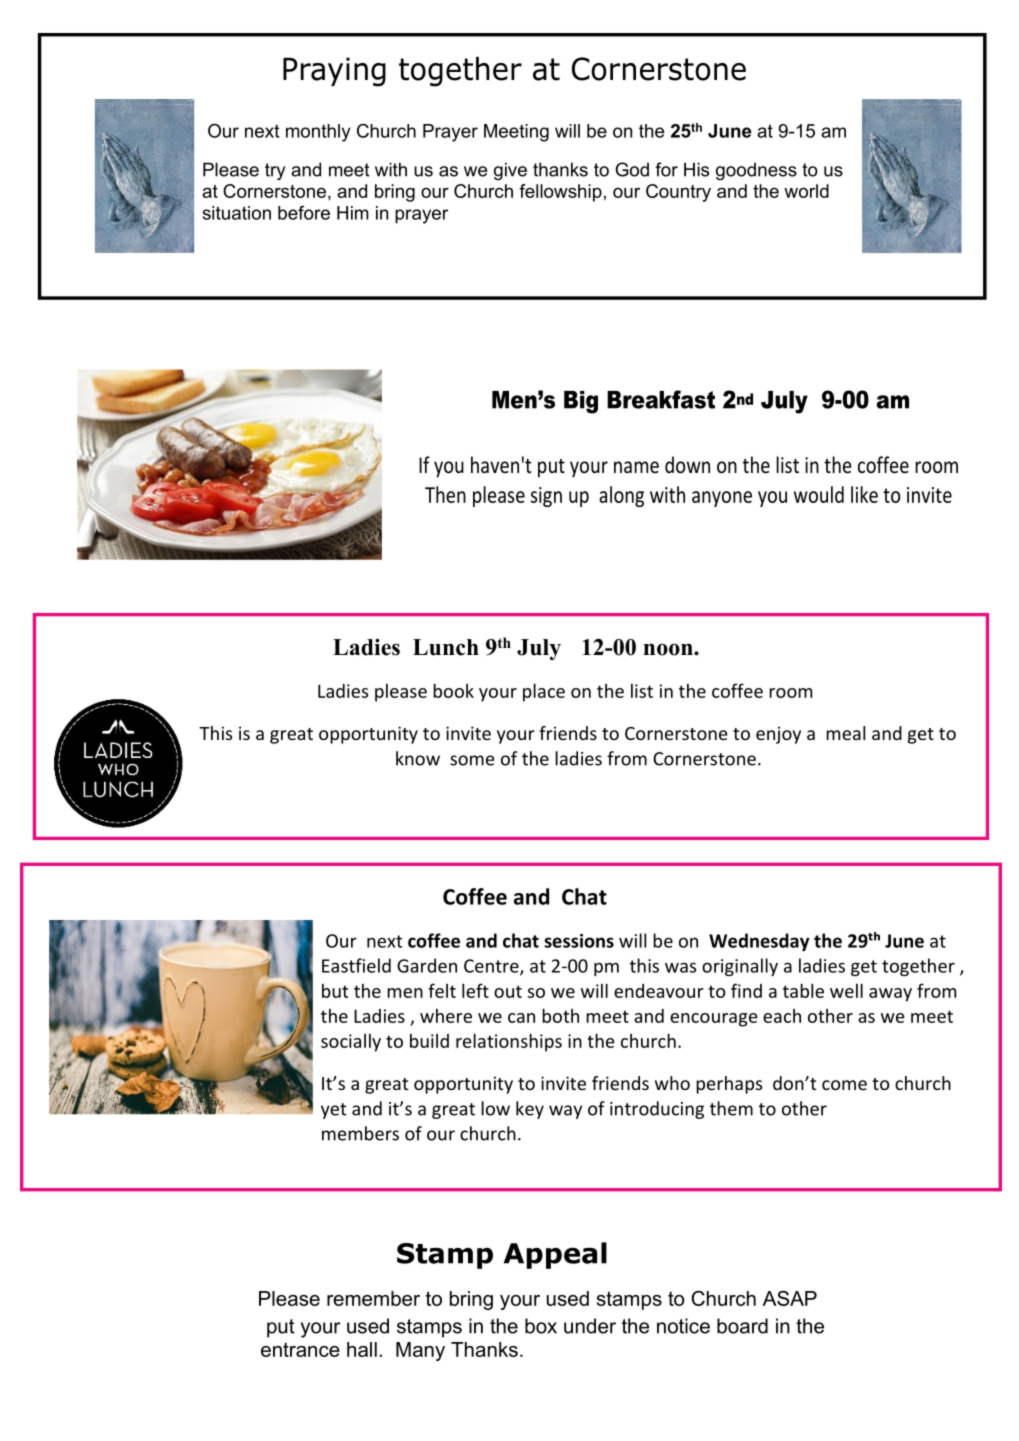 The width and height of the screenshot is (1019, 1441). I want to click on key, so click(530, 1110).
